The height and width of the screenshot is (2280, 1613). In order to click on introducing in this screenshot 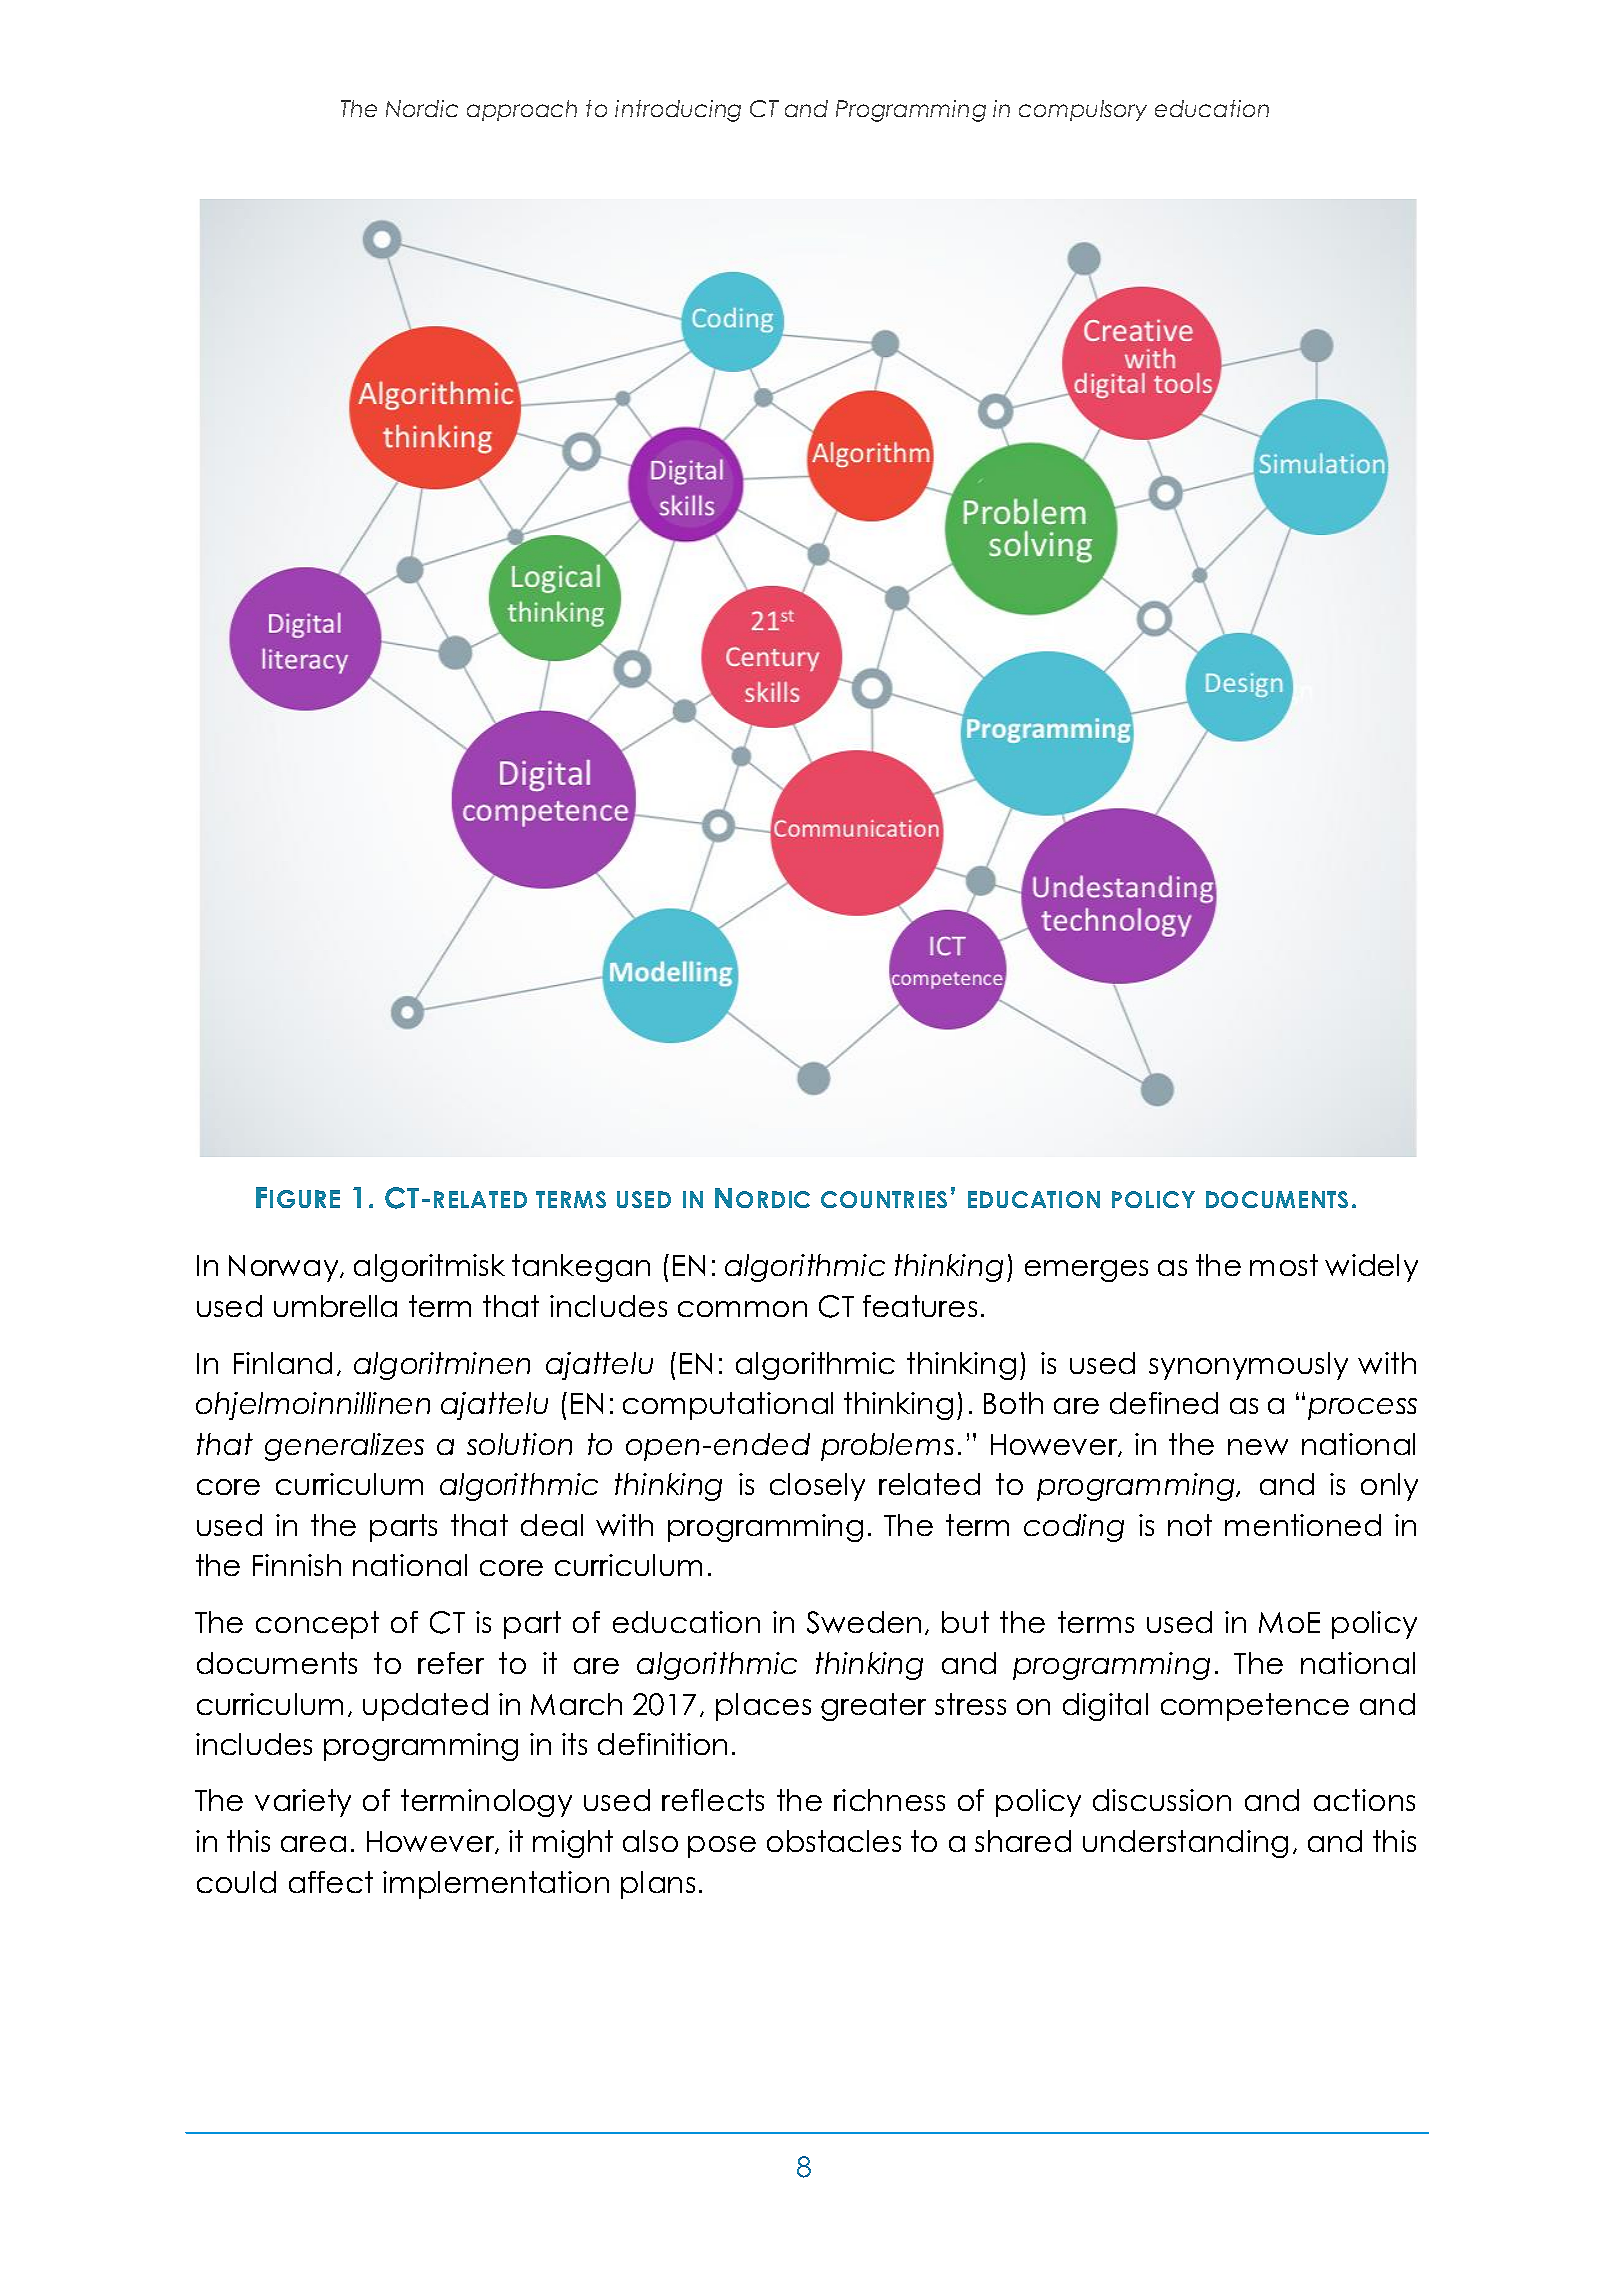, I will do `click(678, 111)`.
